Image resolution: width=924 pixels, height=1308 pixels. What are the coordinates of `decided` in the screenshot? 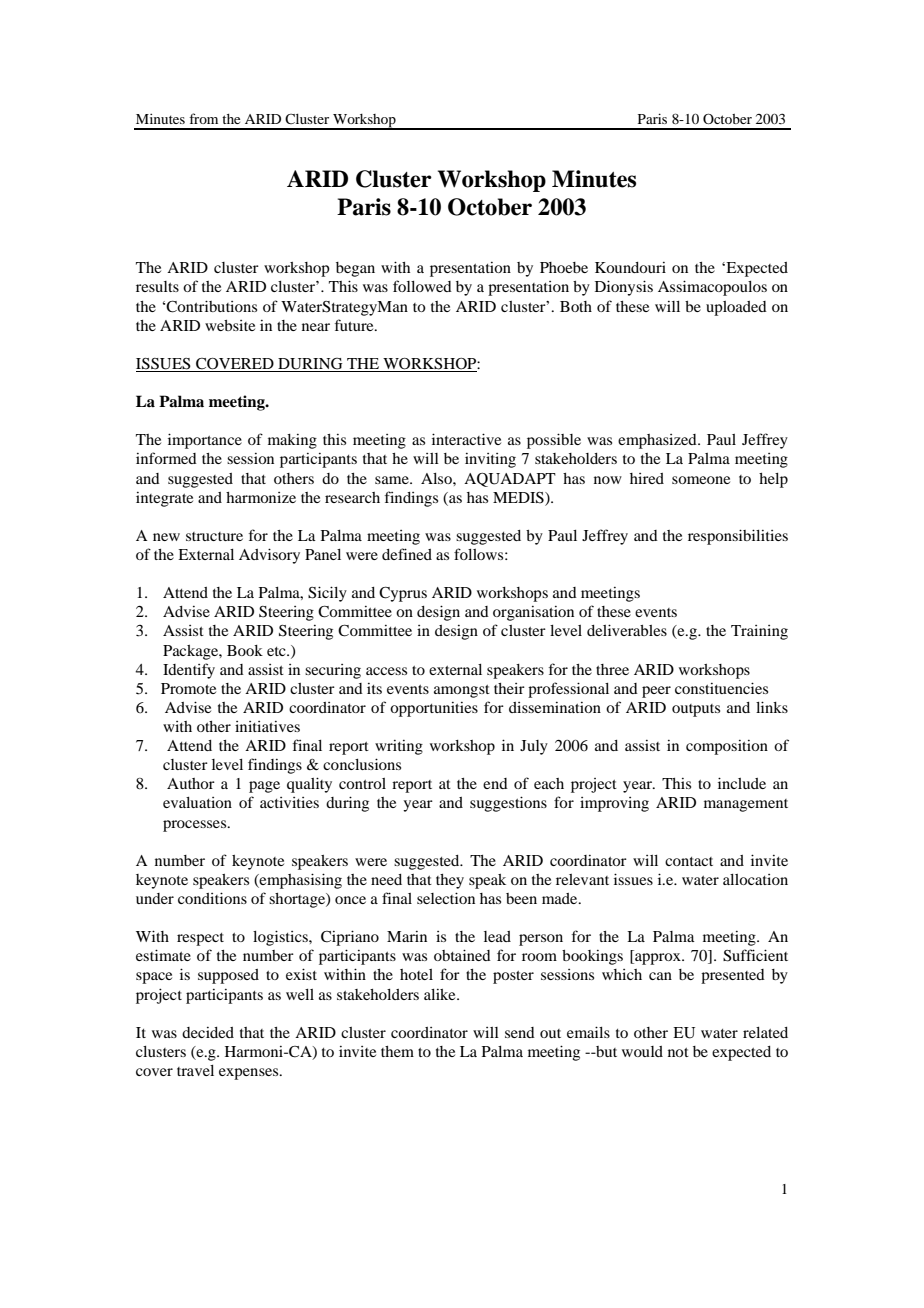 It's located at (208, 1032).
